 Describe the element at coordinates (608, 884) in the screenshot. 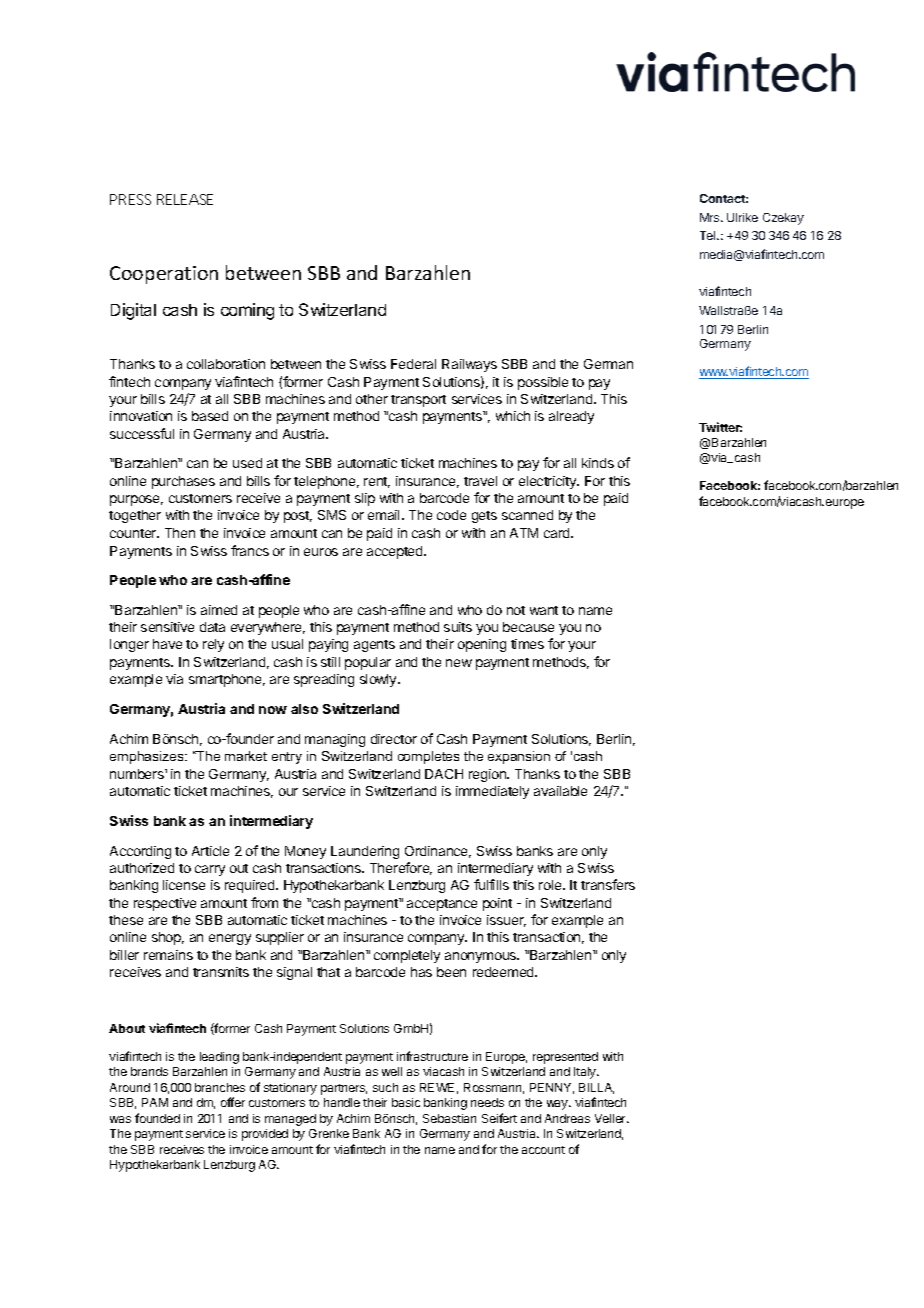

I see `transfers` at that location.
